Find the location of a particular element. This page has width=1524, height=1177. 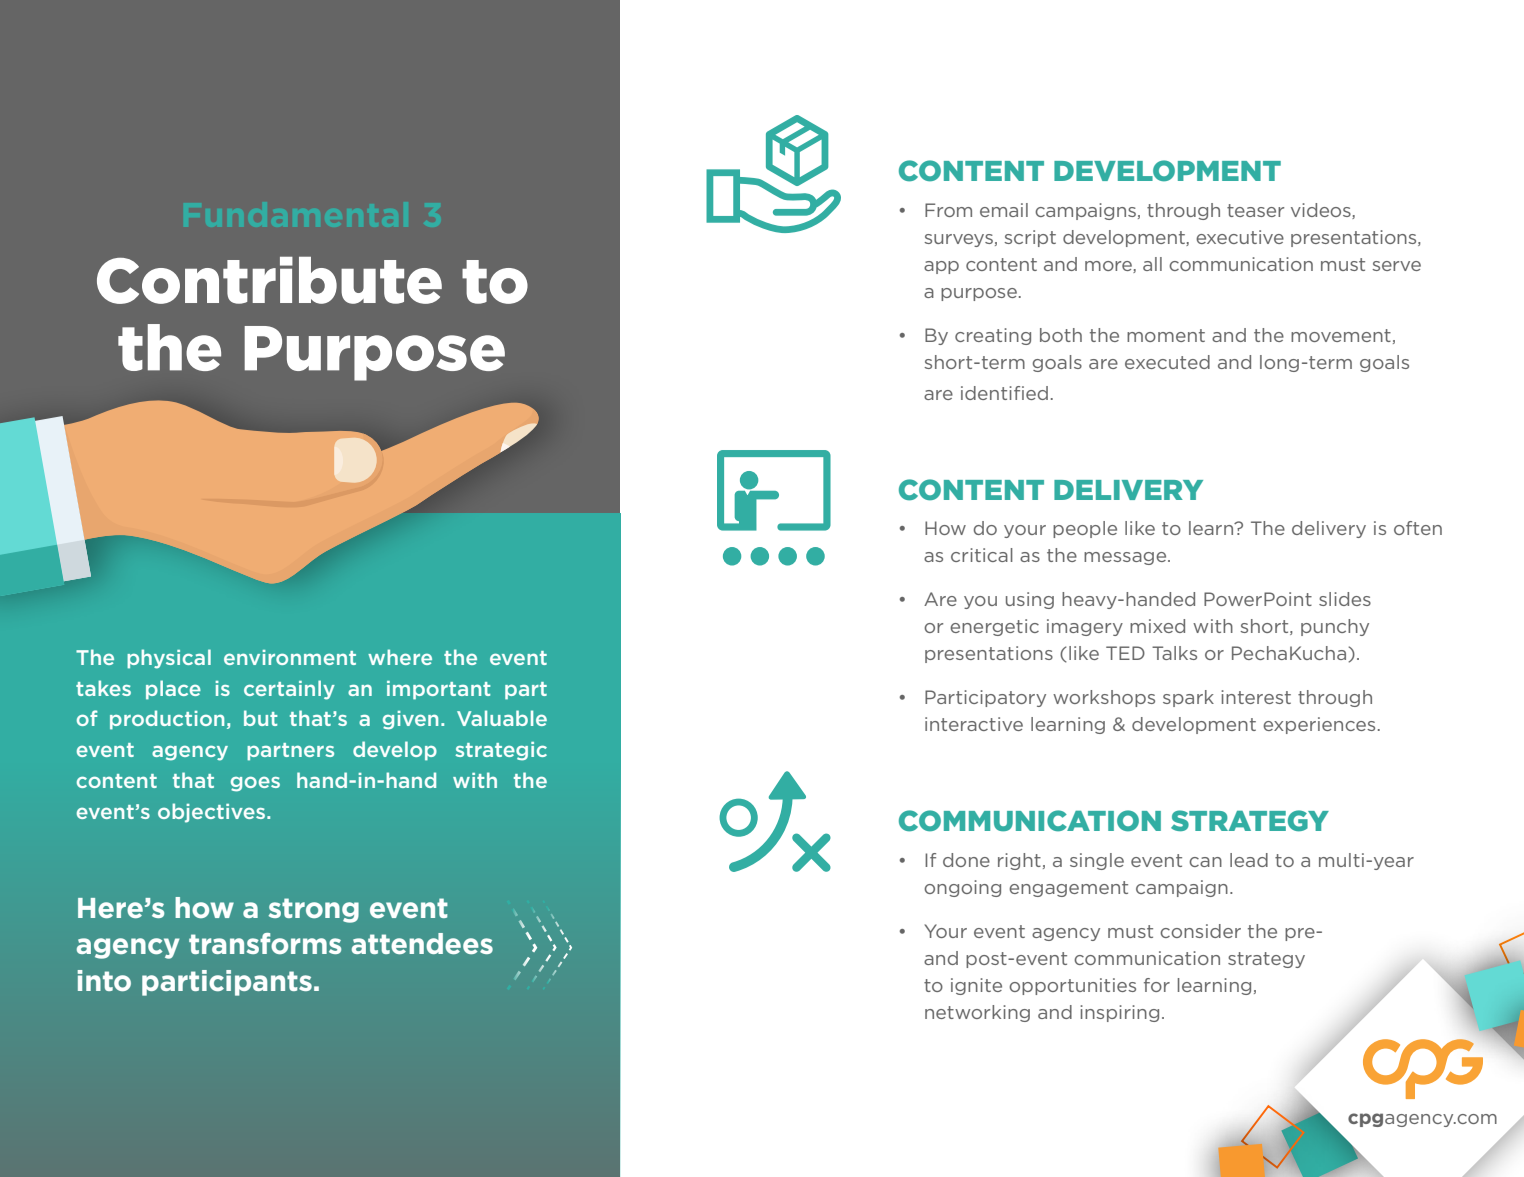

critical is located at coordinates (982, 555).
